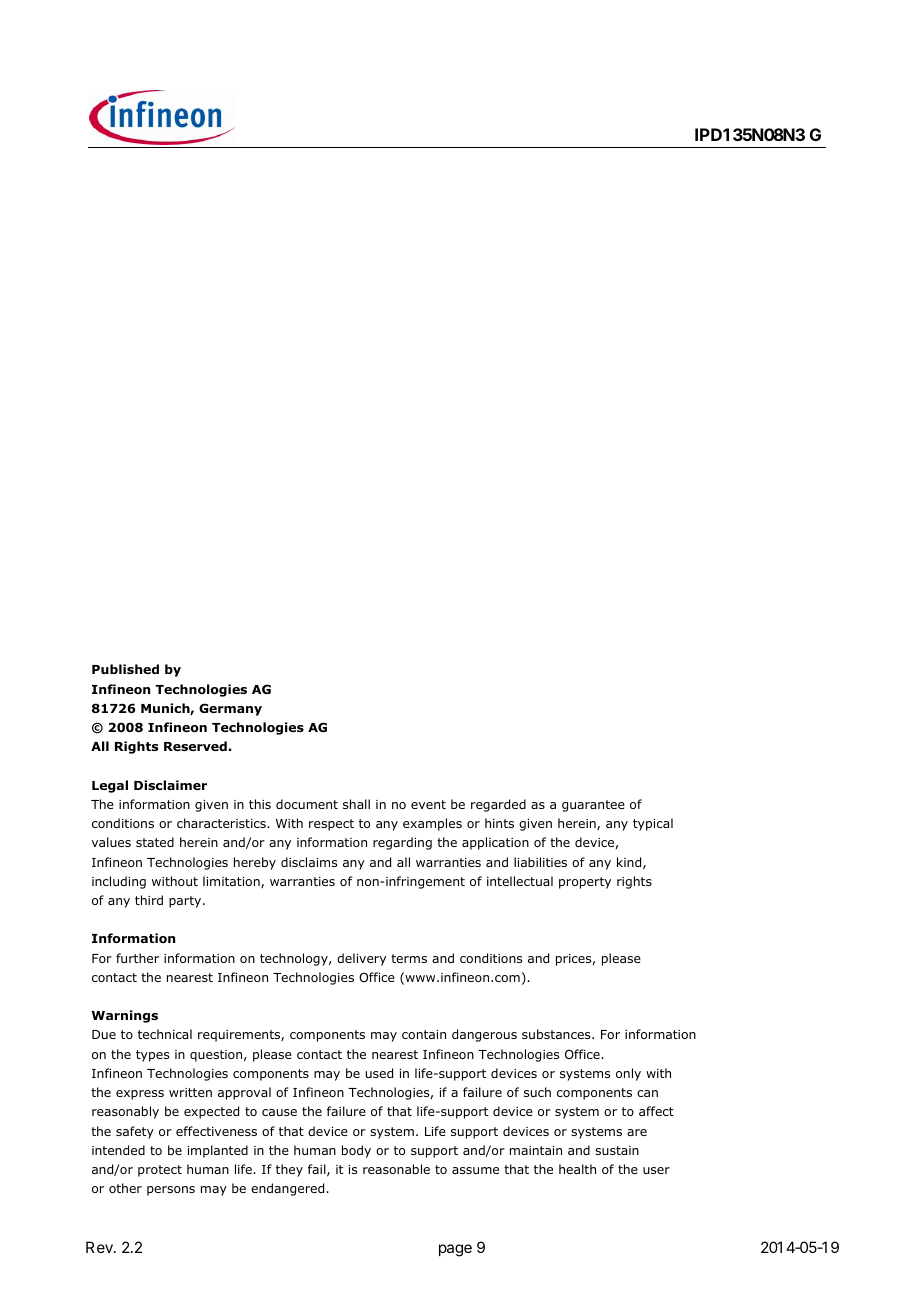 The height and width of the document is (1308, 924). What do you see at coordinates (230, 709) in the document?
I see `Germany` at bounding box center [230, 709].
